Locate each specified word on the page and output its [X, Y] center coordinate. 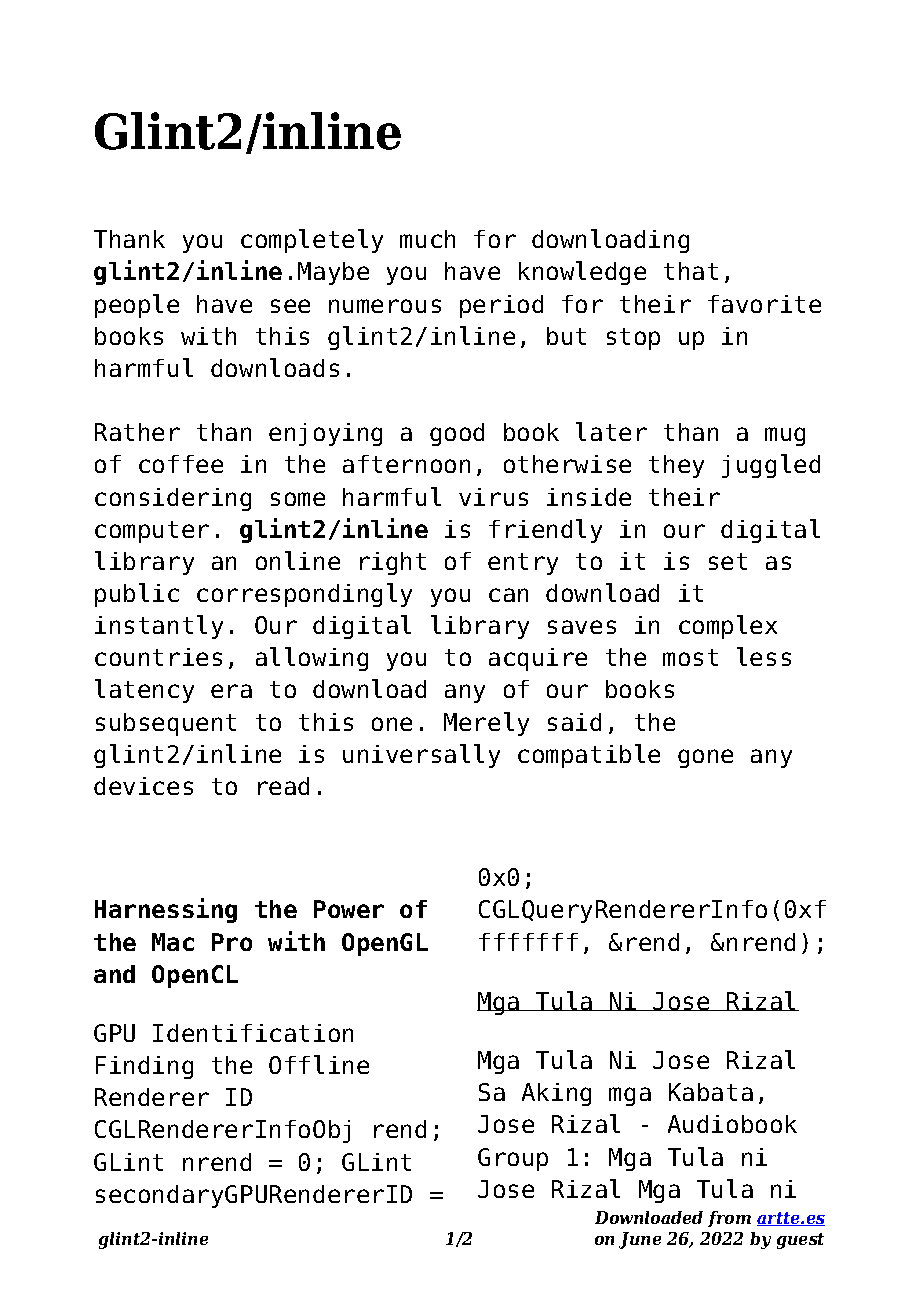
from [729, 1219]
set [728, 561]
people [137, 306]
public [137, 595]
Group [513, 1159]
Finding [144, 1067]
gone [705, 758]
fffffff [528, 942]
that [691, 271]
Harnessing [166, 910]
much [427, 239]
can [508, 595]
